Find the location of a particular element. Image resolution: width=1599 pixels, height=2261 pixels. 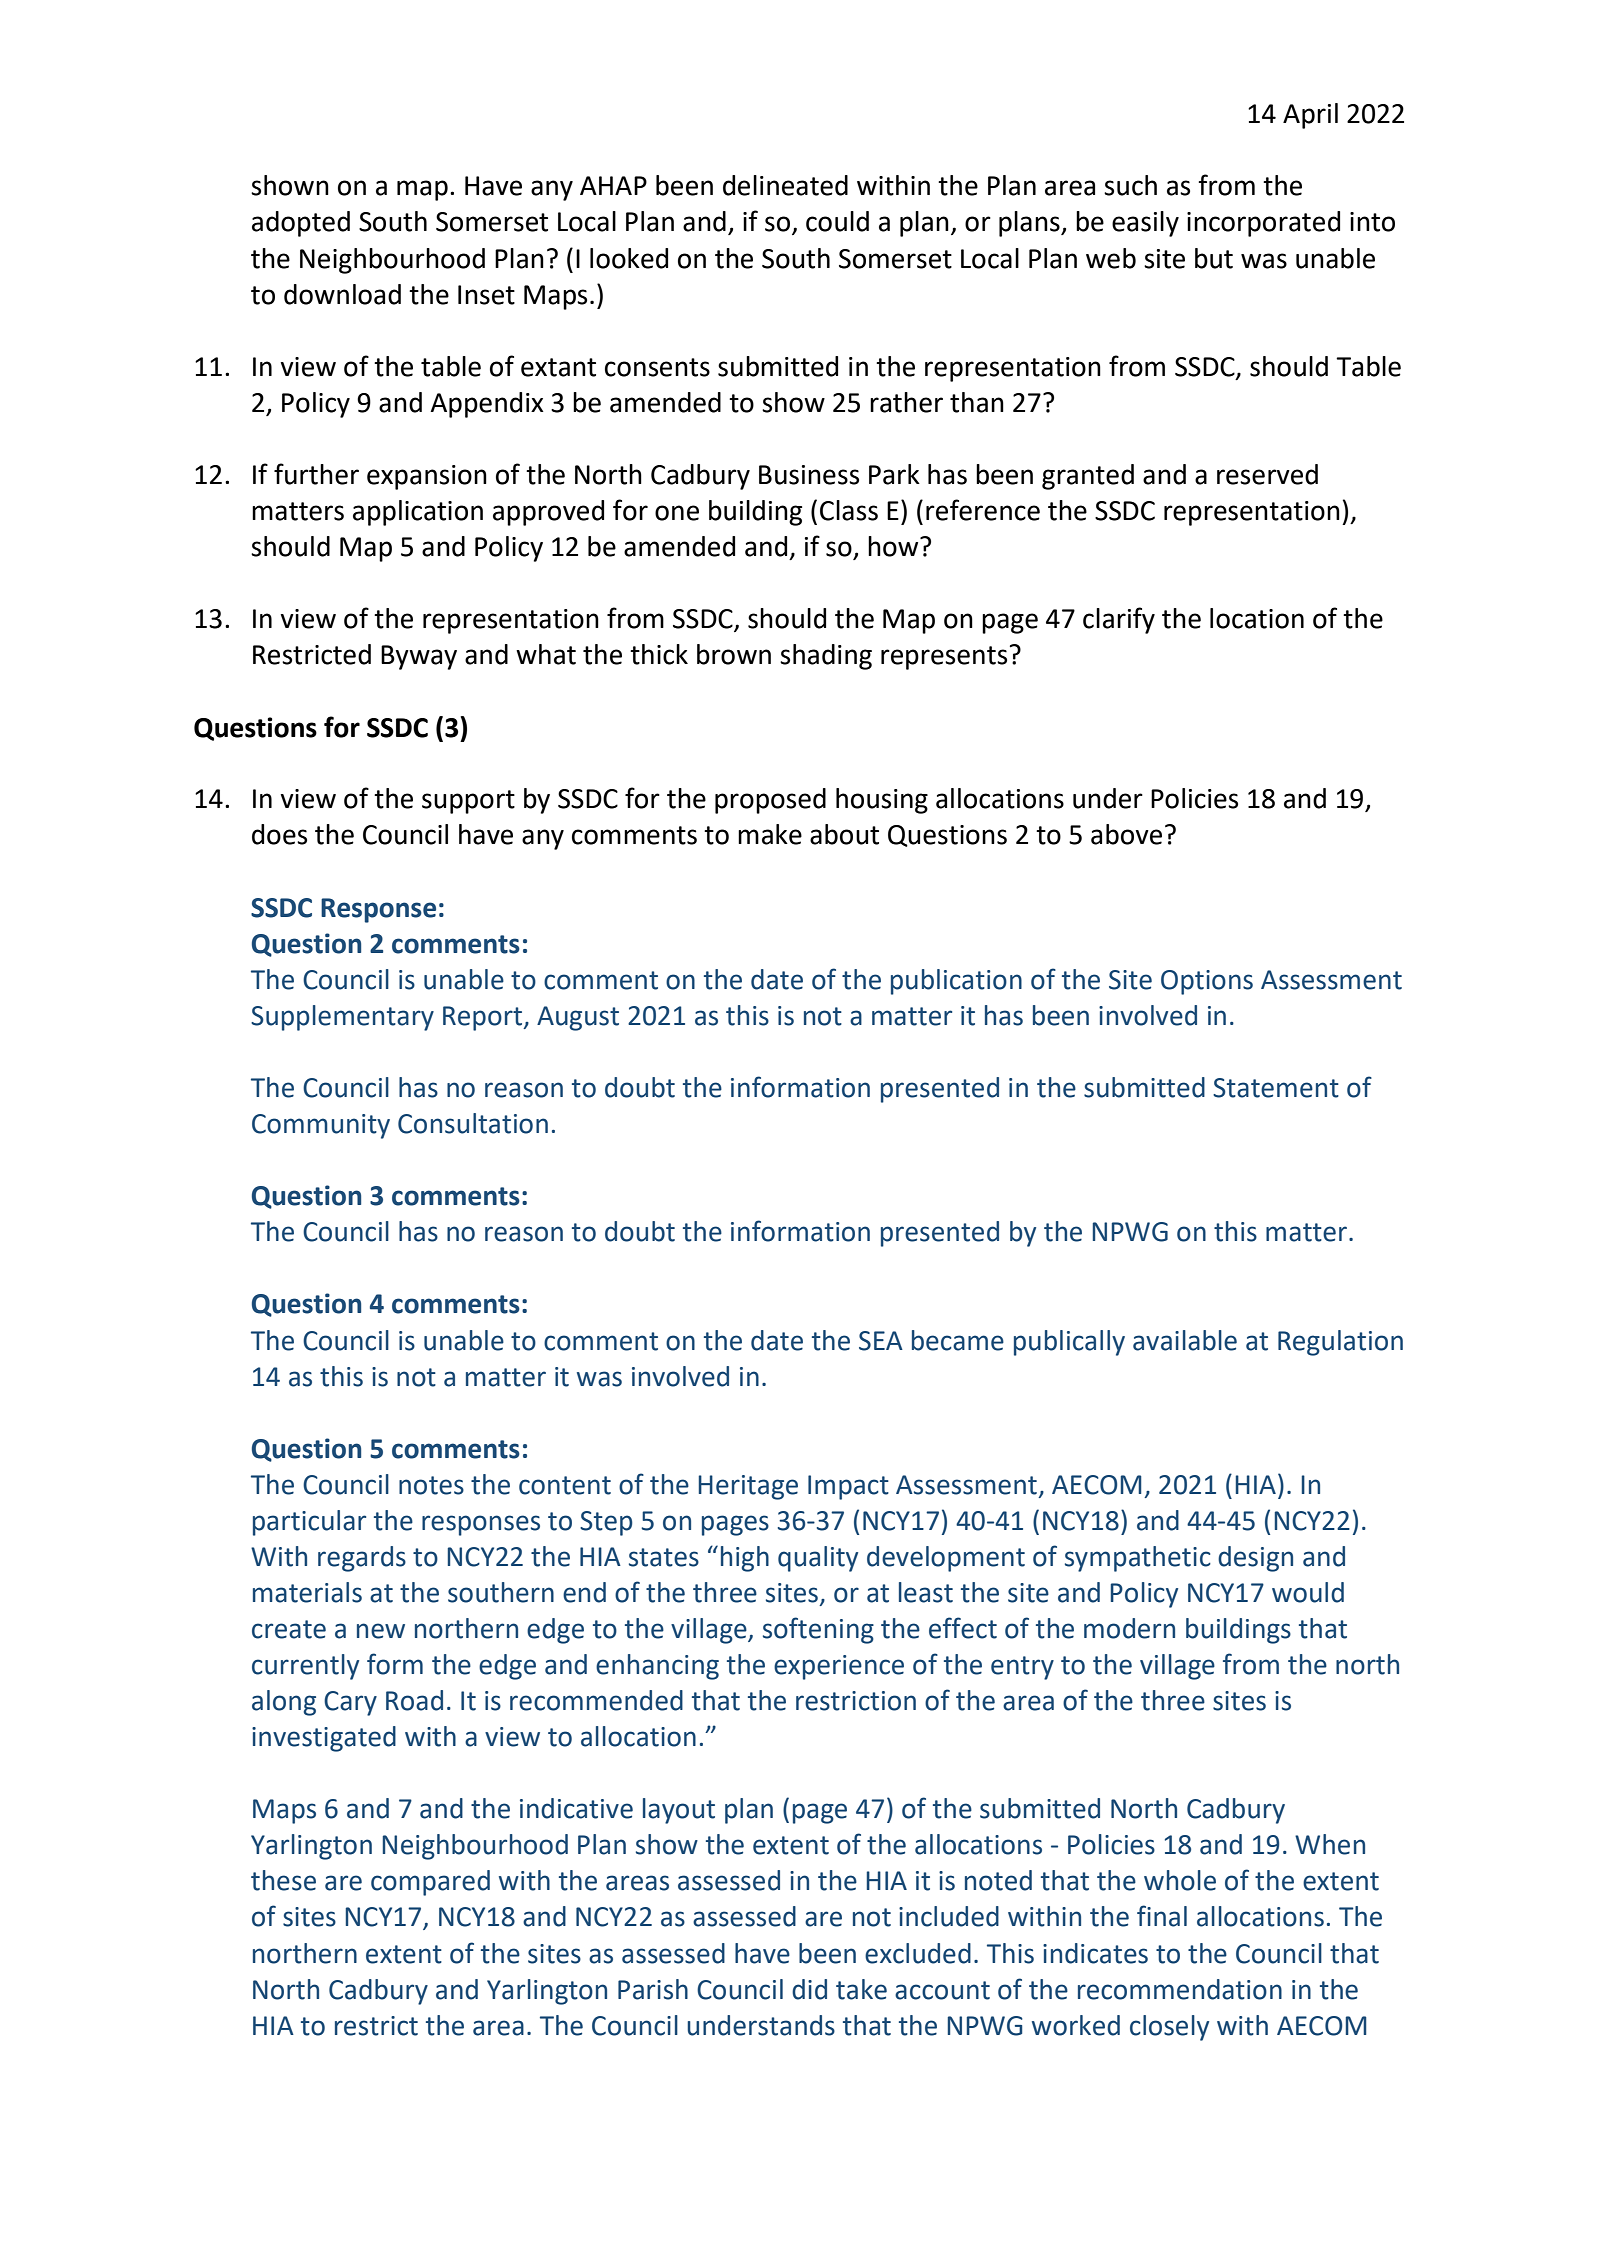

incorporated is located at coordinates (1263, 224).
